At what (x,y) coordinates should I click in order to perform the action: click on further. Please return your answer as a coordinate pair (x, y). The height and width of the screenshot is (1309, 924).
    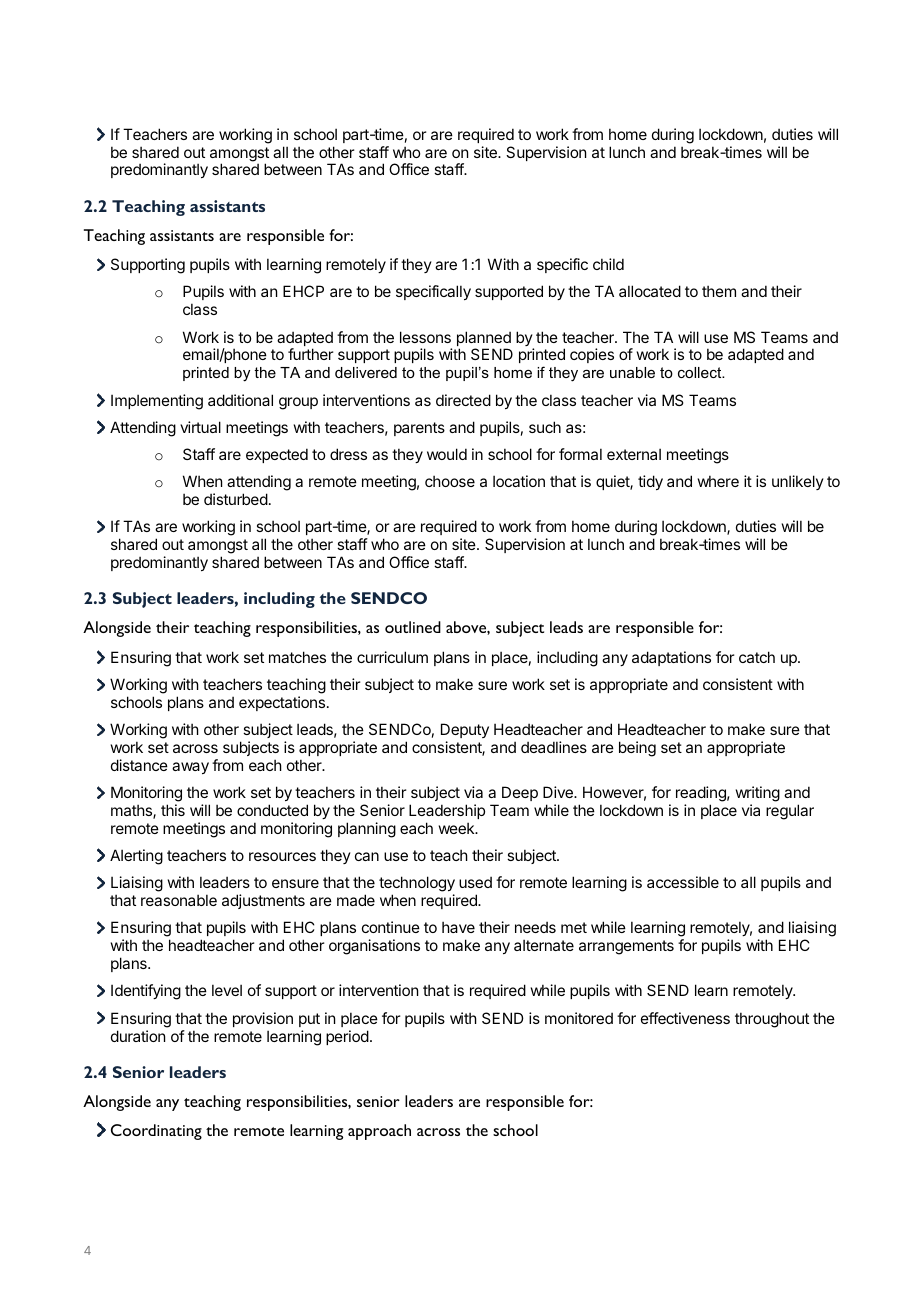
    Looking at the image, I should click on (310, 354).
